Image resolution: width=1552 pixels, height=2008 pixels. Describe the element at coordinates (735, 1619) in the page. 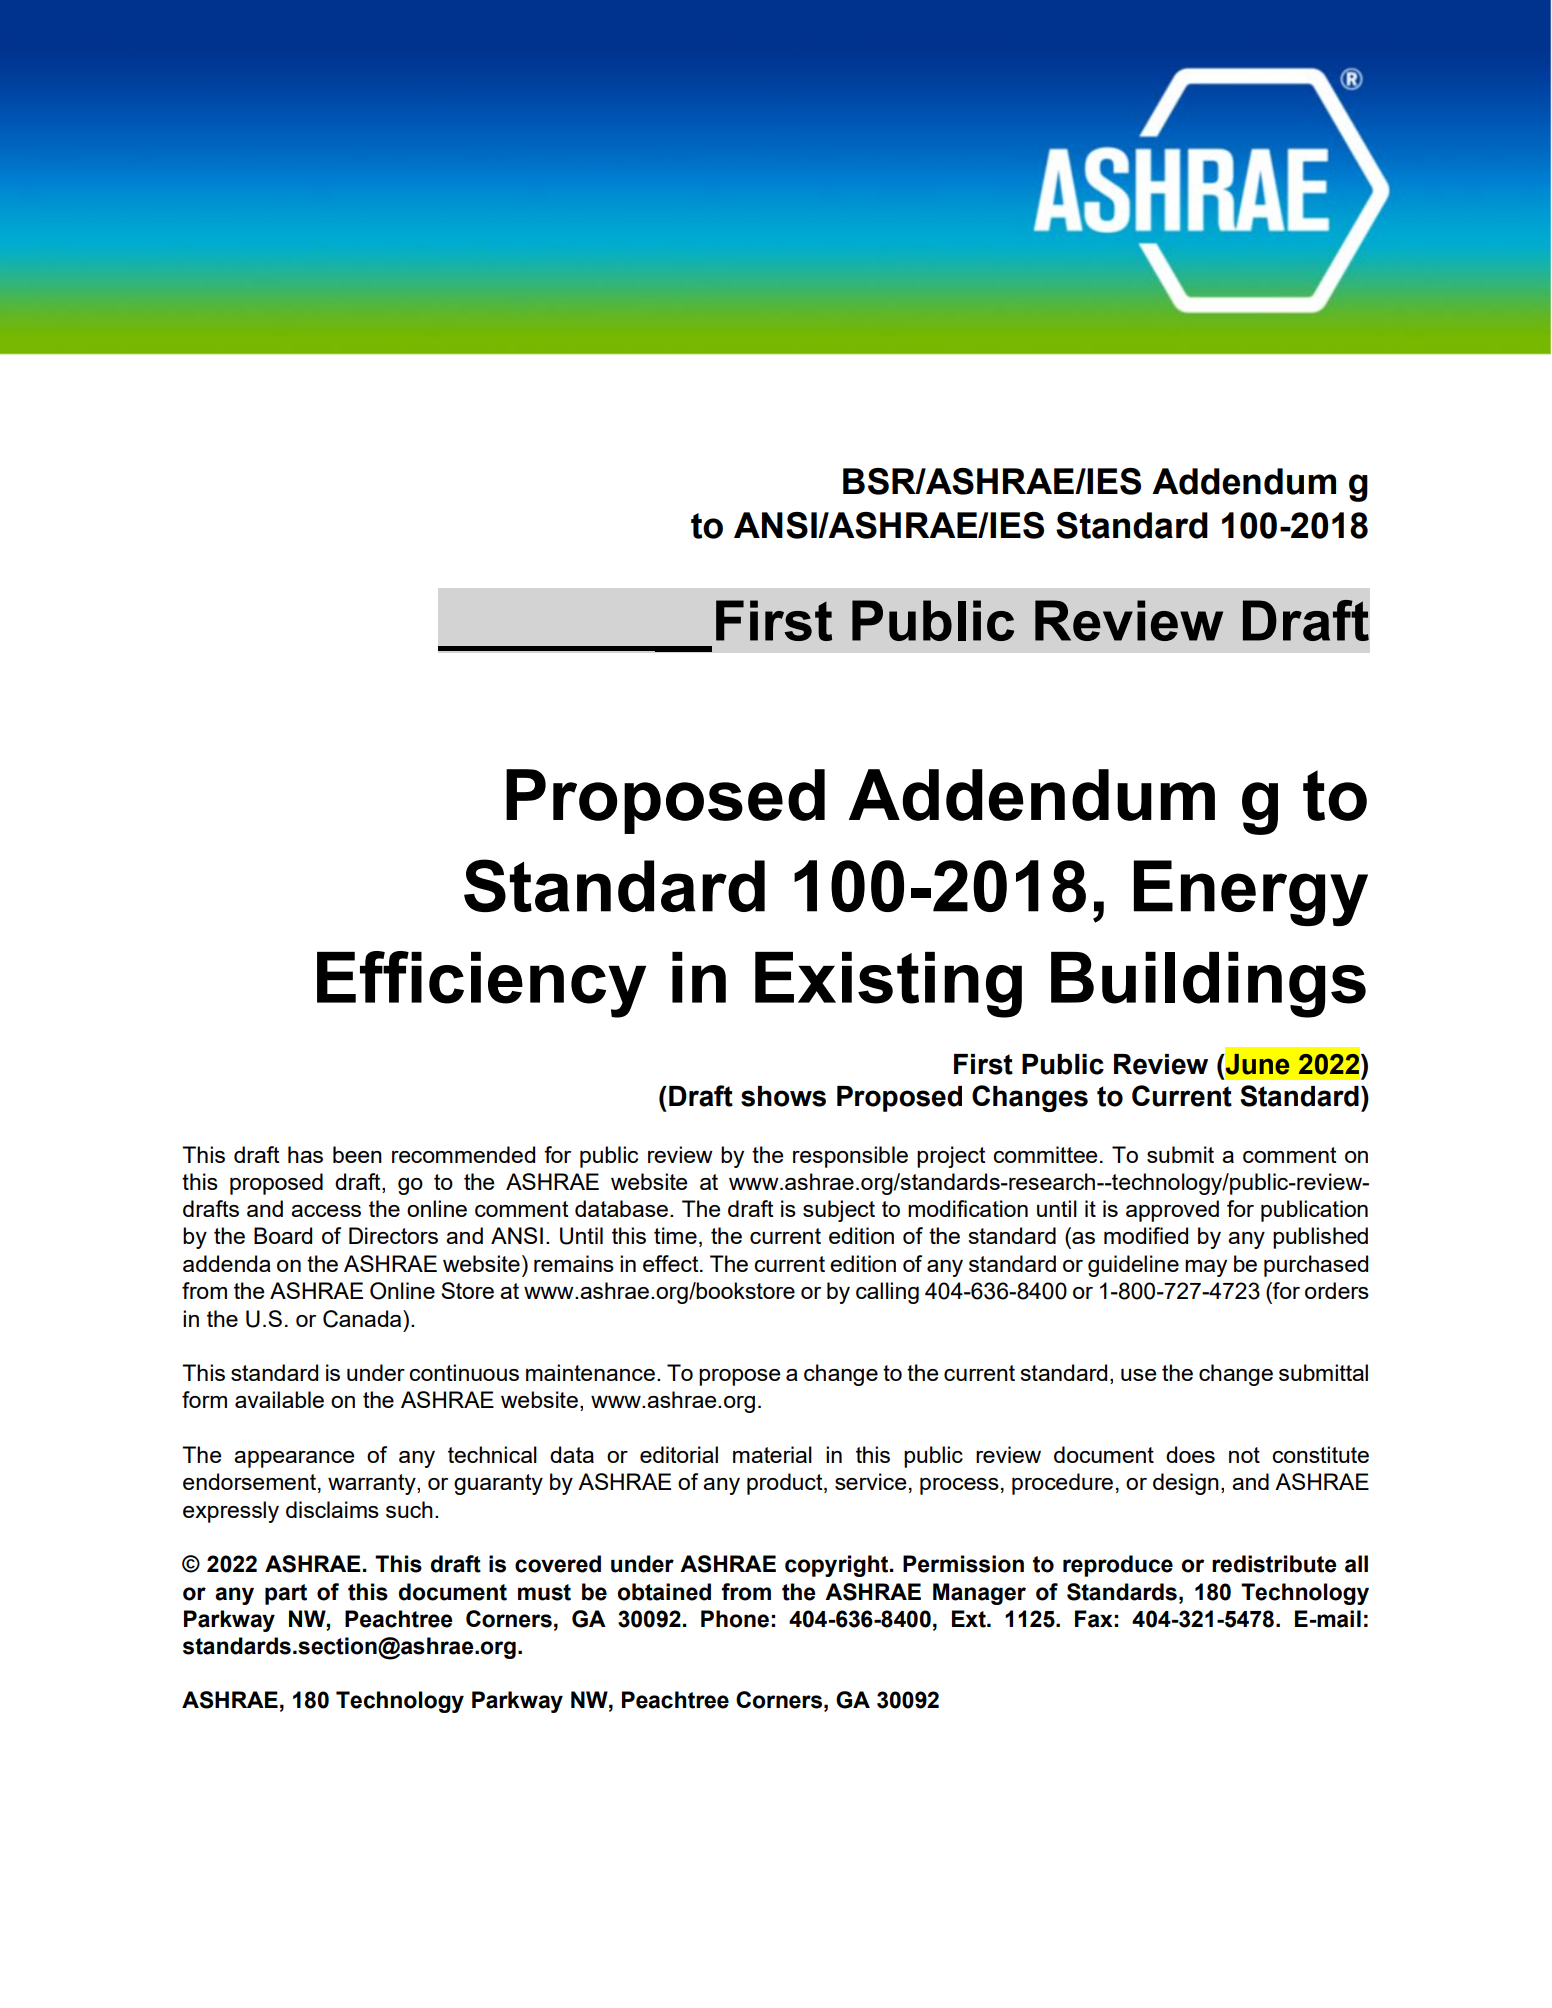

I see `Phone` at that location.
